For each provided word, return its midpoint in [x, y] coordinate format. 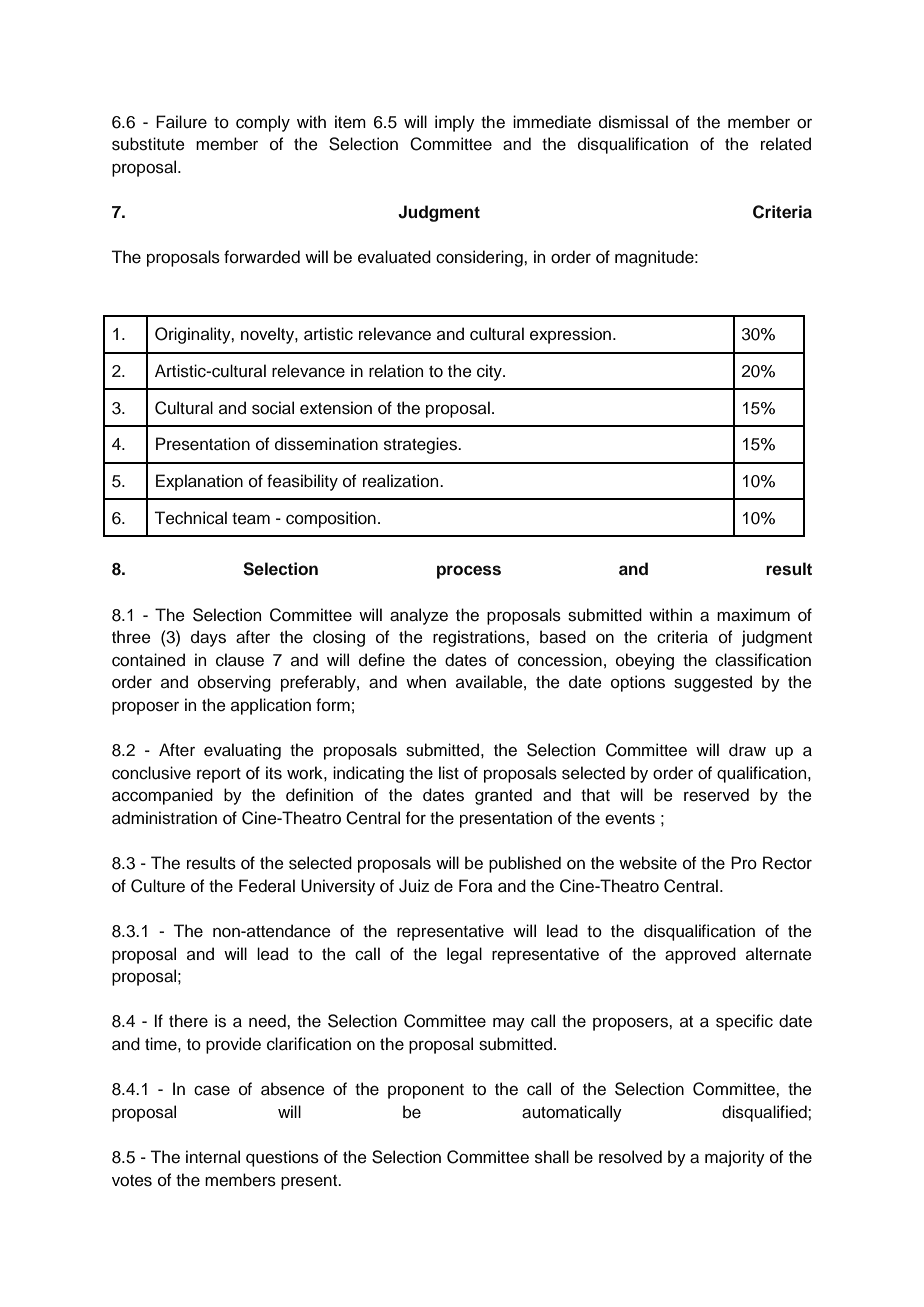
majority [735, 1158]
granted [503, 796]
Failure [181, 122]
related [786, 144]
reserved [716, 795]
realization [402, 481]
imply [455, 123]
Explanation [199, 482]
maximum [753, 615]
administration [164, 818]
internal [213, 1157]
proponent [426, 1091]
